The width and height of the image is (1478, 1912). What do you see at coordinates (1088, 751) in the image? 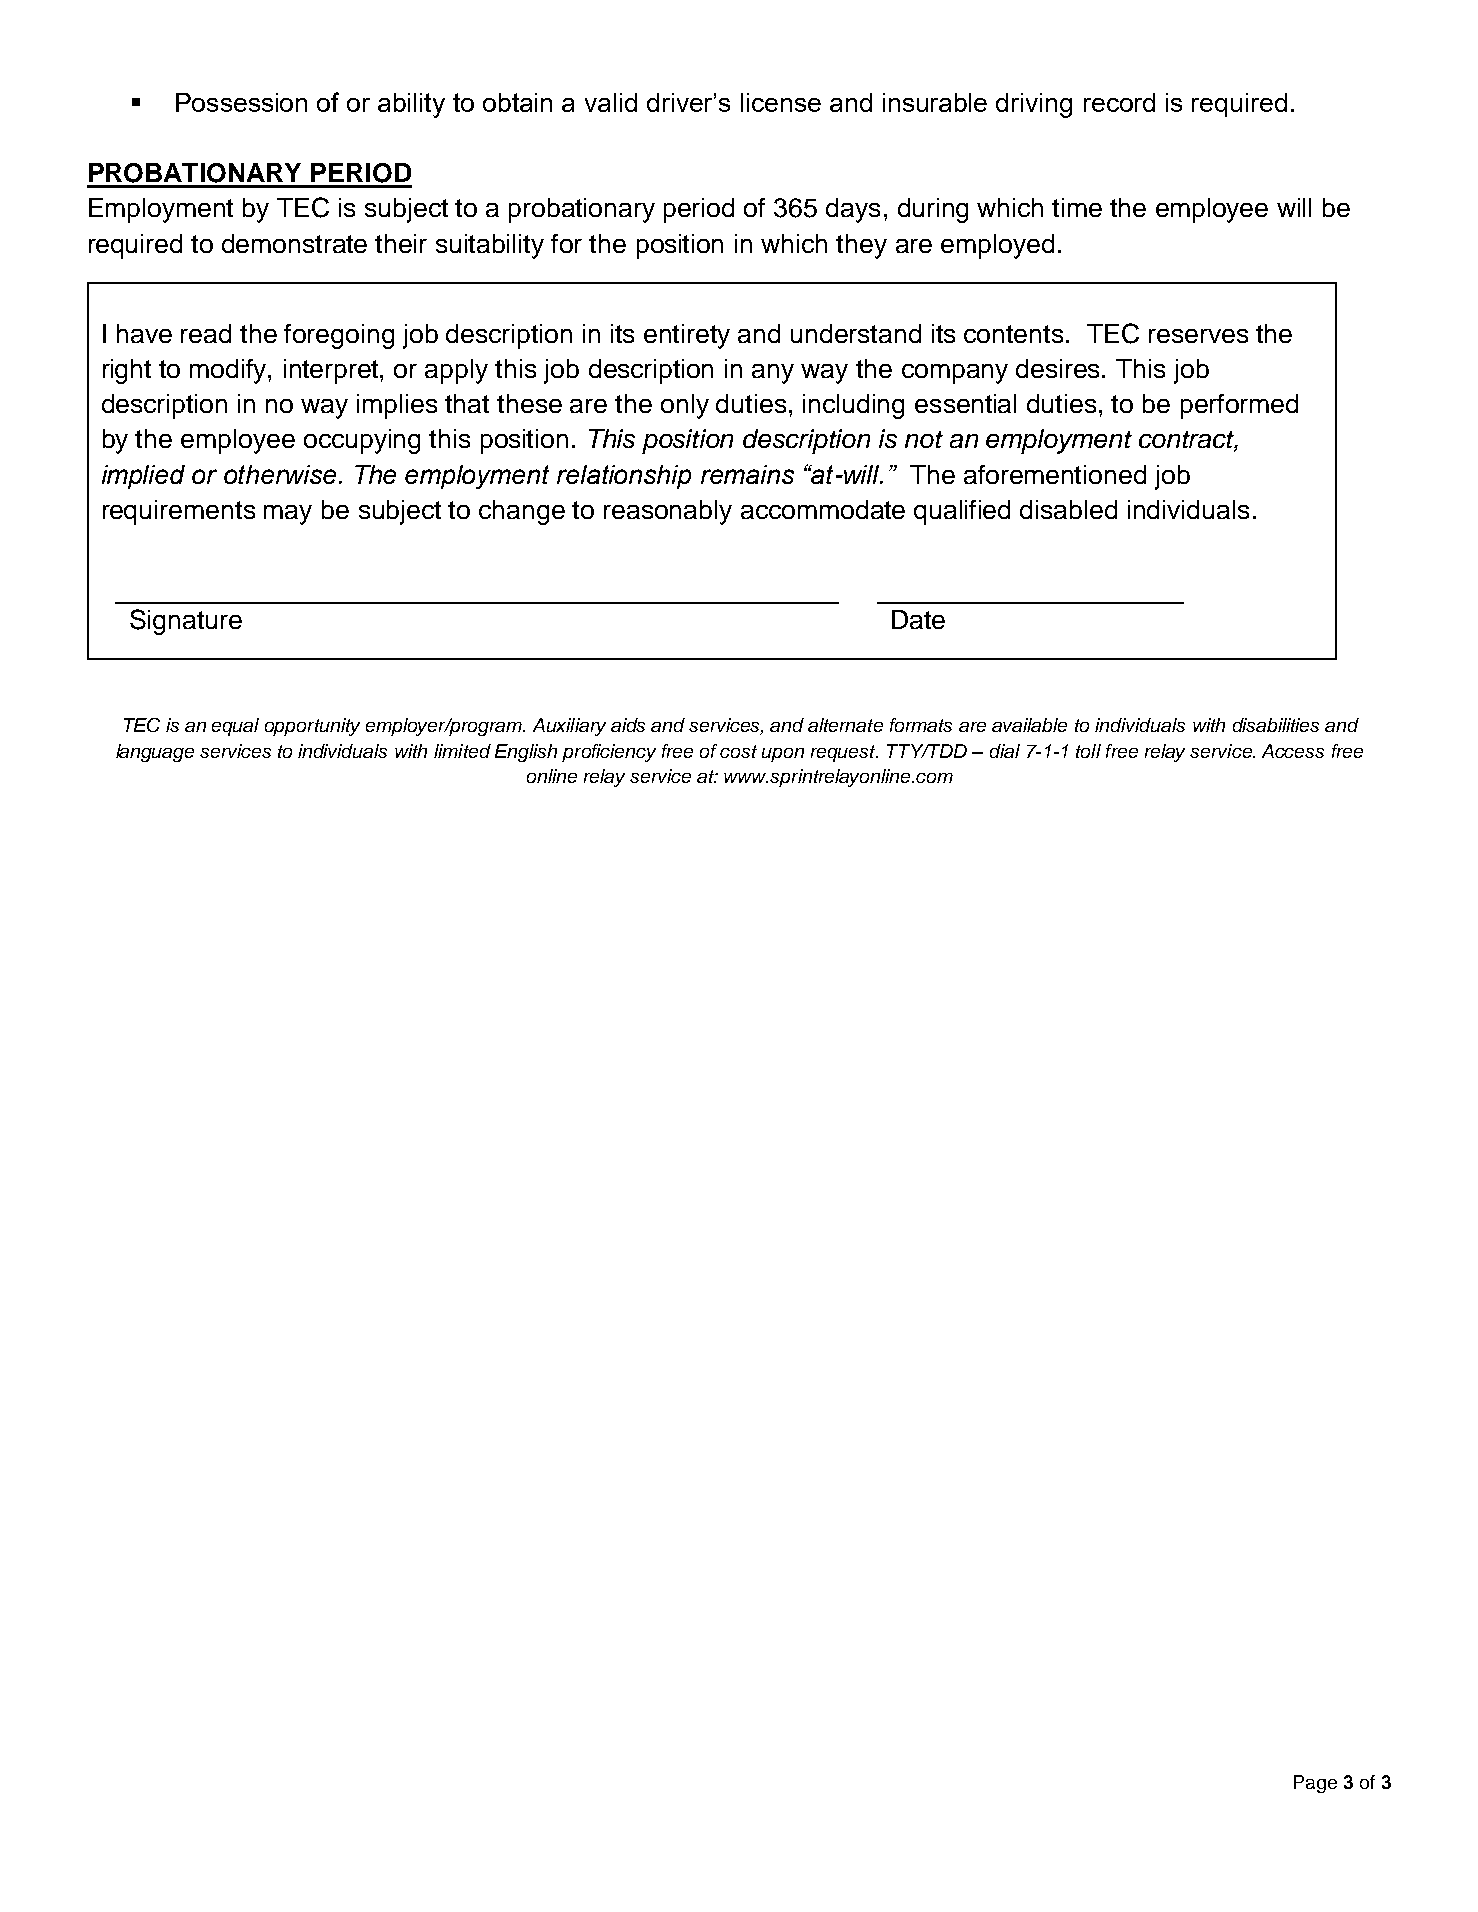
I see `toll` at bounding box center [1088, 751].
